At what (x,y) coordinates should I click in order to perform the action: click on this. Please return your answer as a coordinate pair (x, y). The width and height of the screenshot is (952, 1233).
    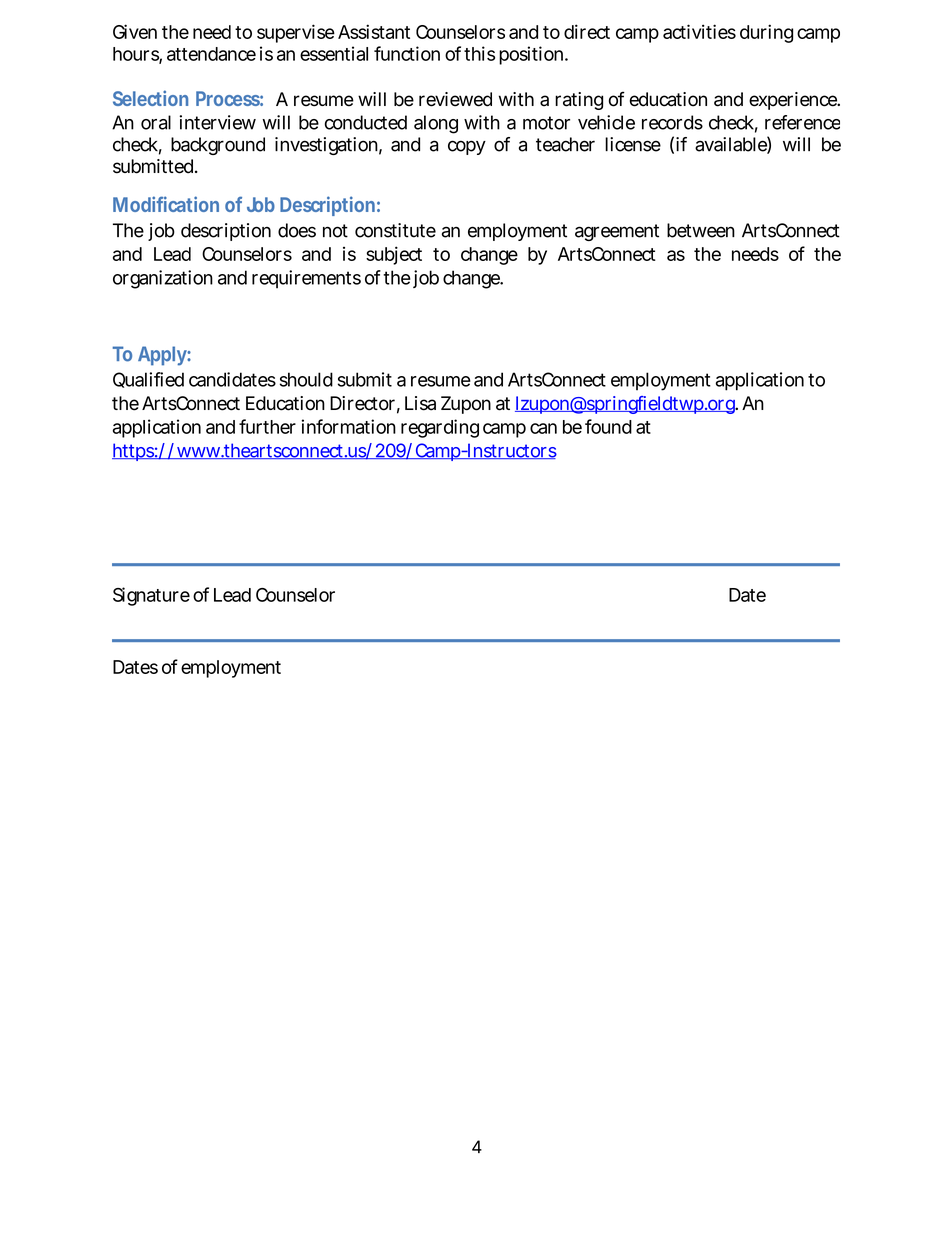
    Looking at the image, I should click on (479, 53).
